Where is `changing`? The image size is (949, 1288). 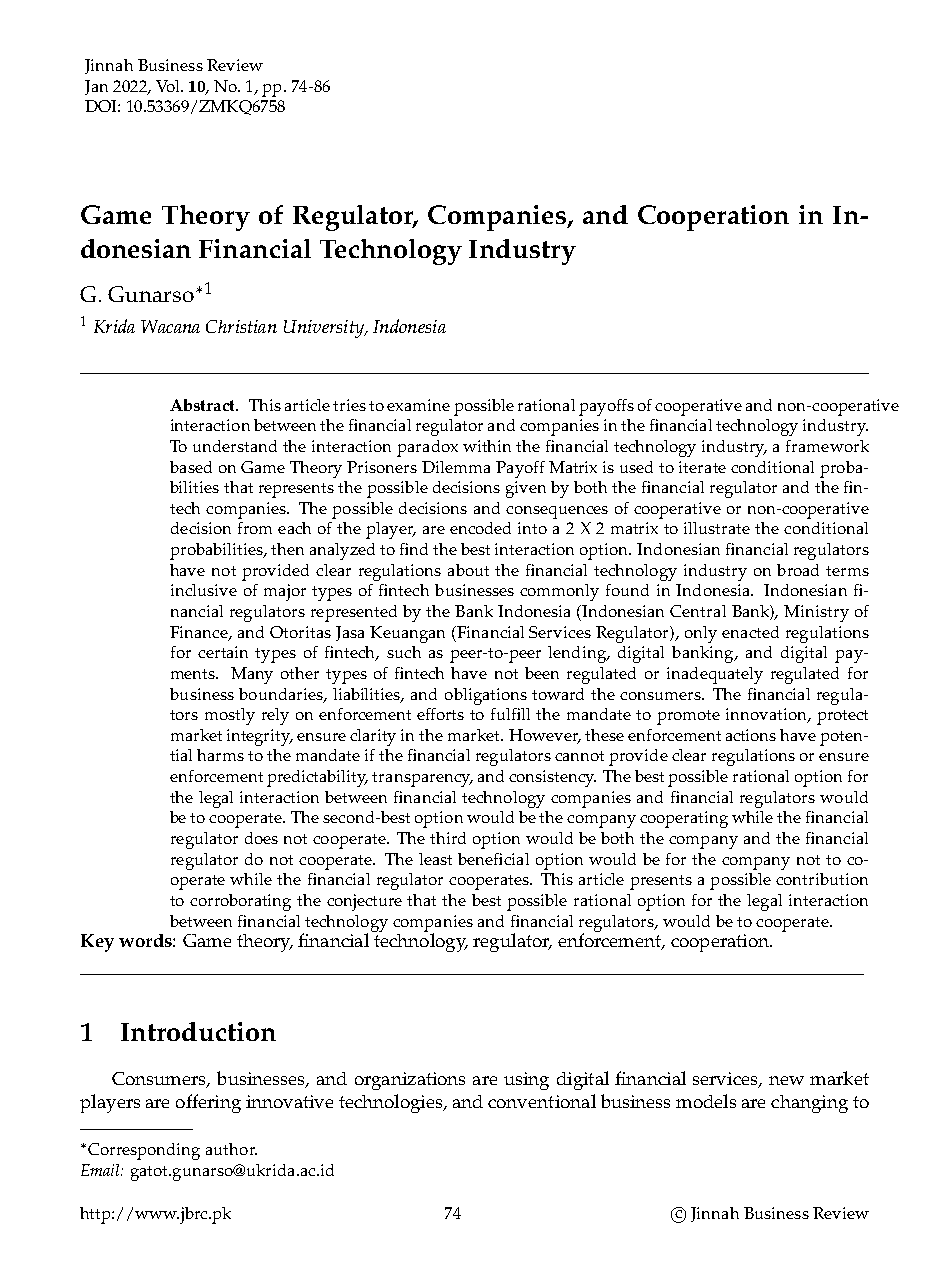 changing is located at coordinates (809, 1104).
